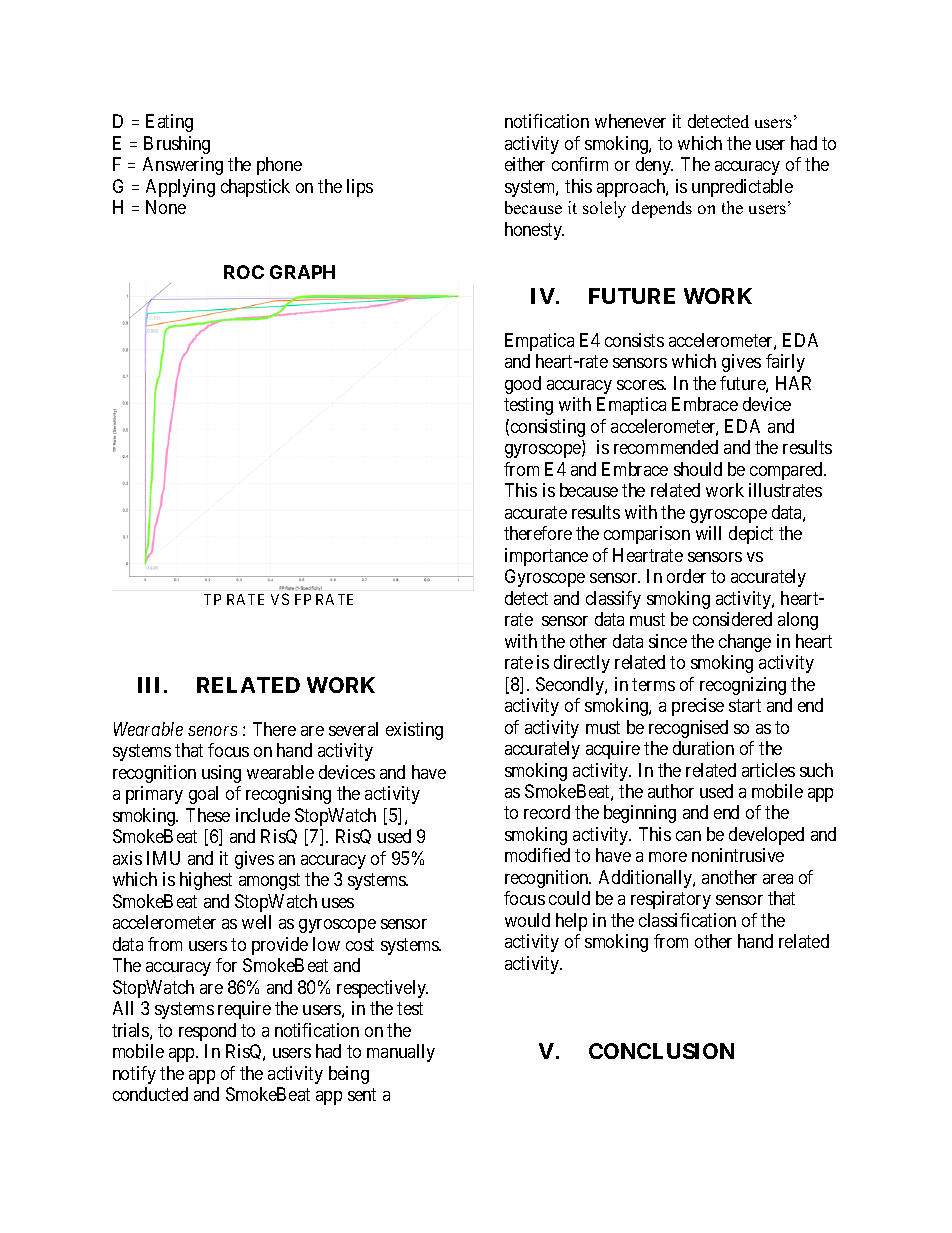 This document has width=952, height=1233. What do you see at coordinates (177, 145) in the document?
I see `Brushing` at bounding box center [177, 145].
